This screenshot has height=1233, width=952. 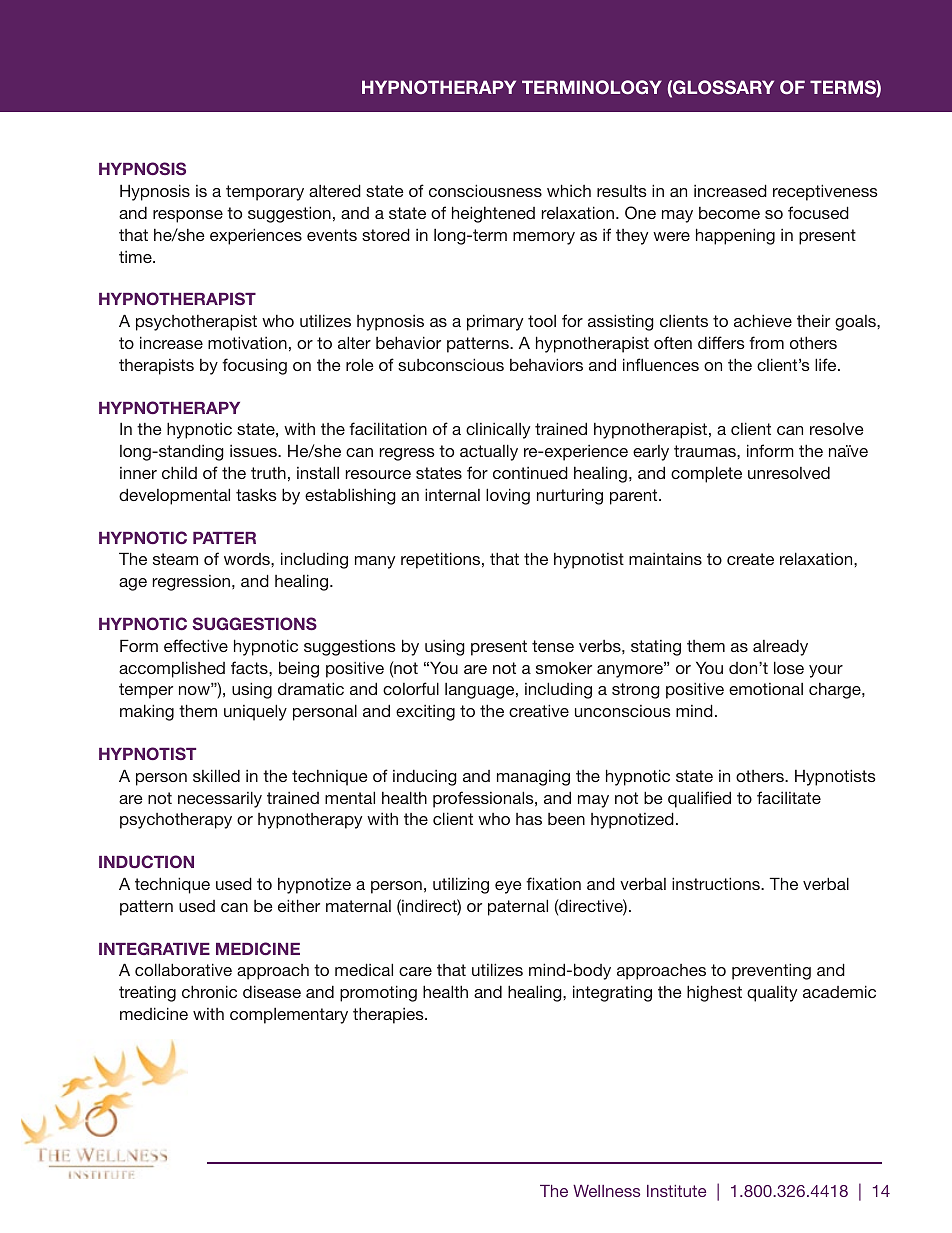 I want to click on response, so click(x=188, y=216).
